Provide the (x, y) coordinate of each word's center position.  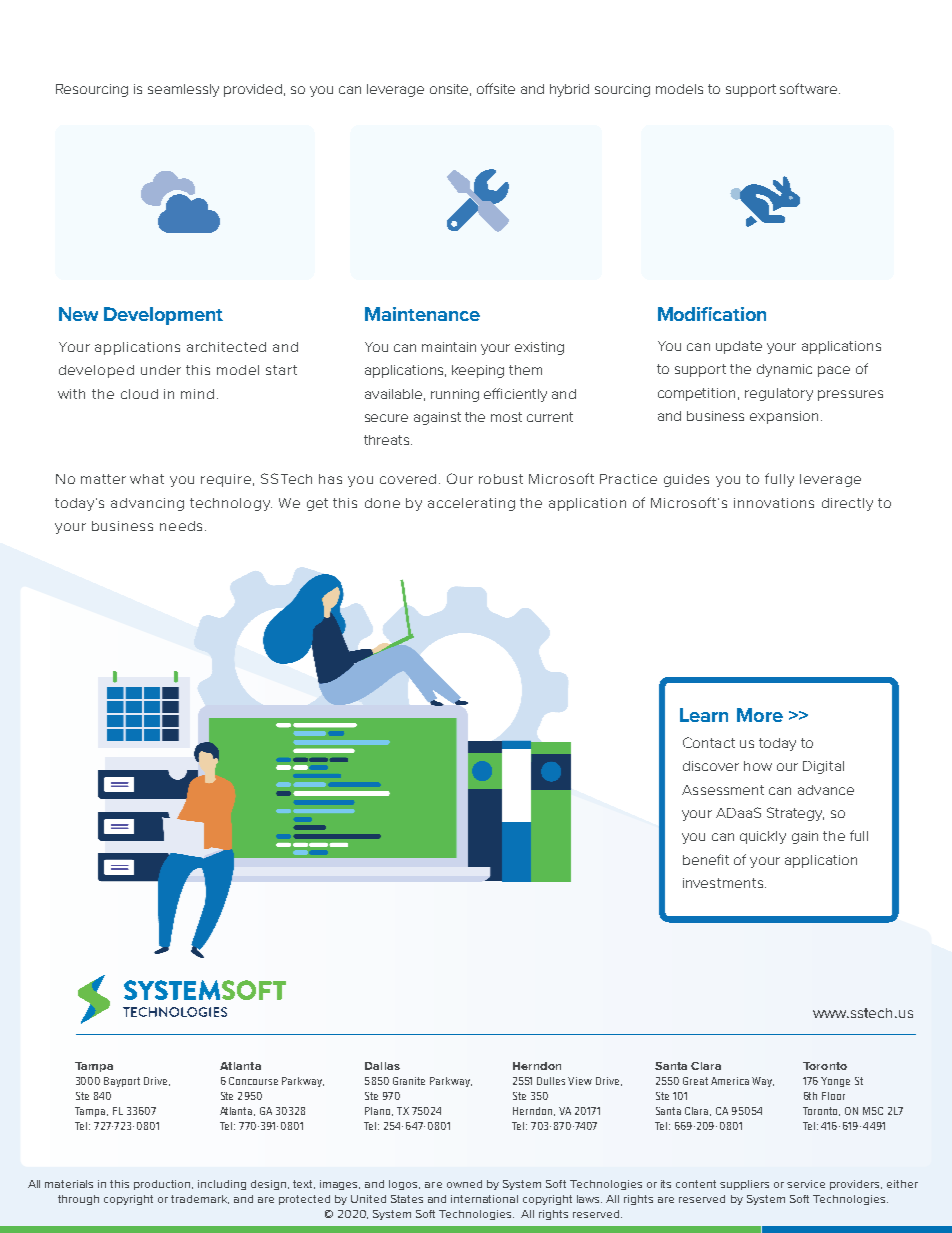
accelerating (471, 504)
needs (181, 526)
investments (723, 883)
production (163, 1185)
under (161, 370)
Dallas (382, 1066)
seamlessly (183, 90)
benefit (706, 859)
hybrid (569, 90)
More (760, 715)
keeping (478, 371)
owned (464, 1184)
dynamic (784, 370)
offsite (496, 88)
